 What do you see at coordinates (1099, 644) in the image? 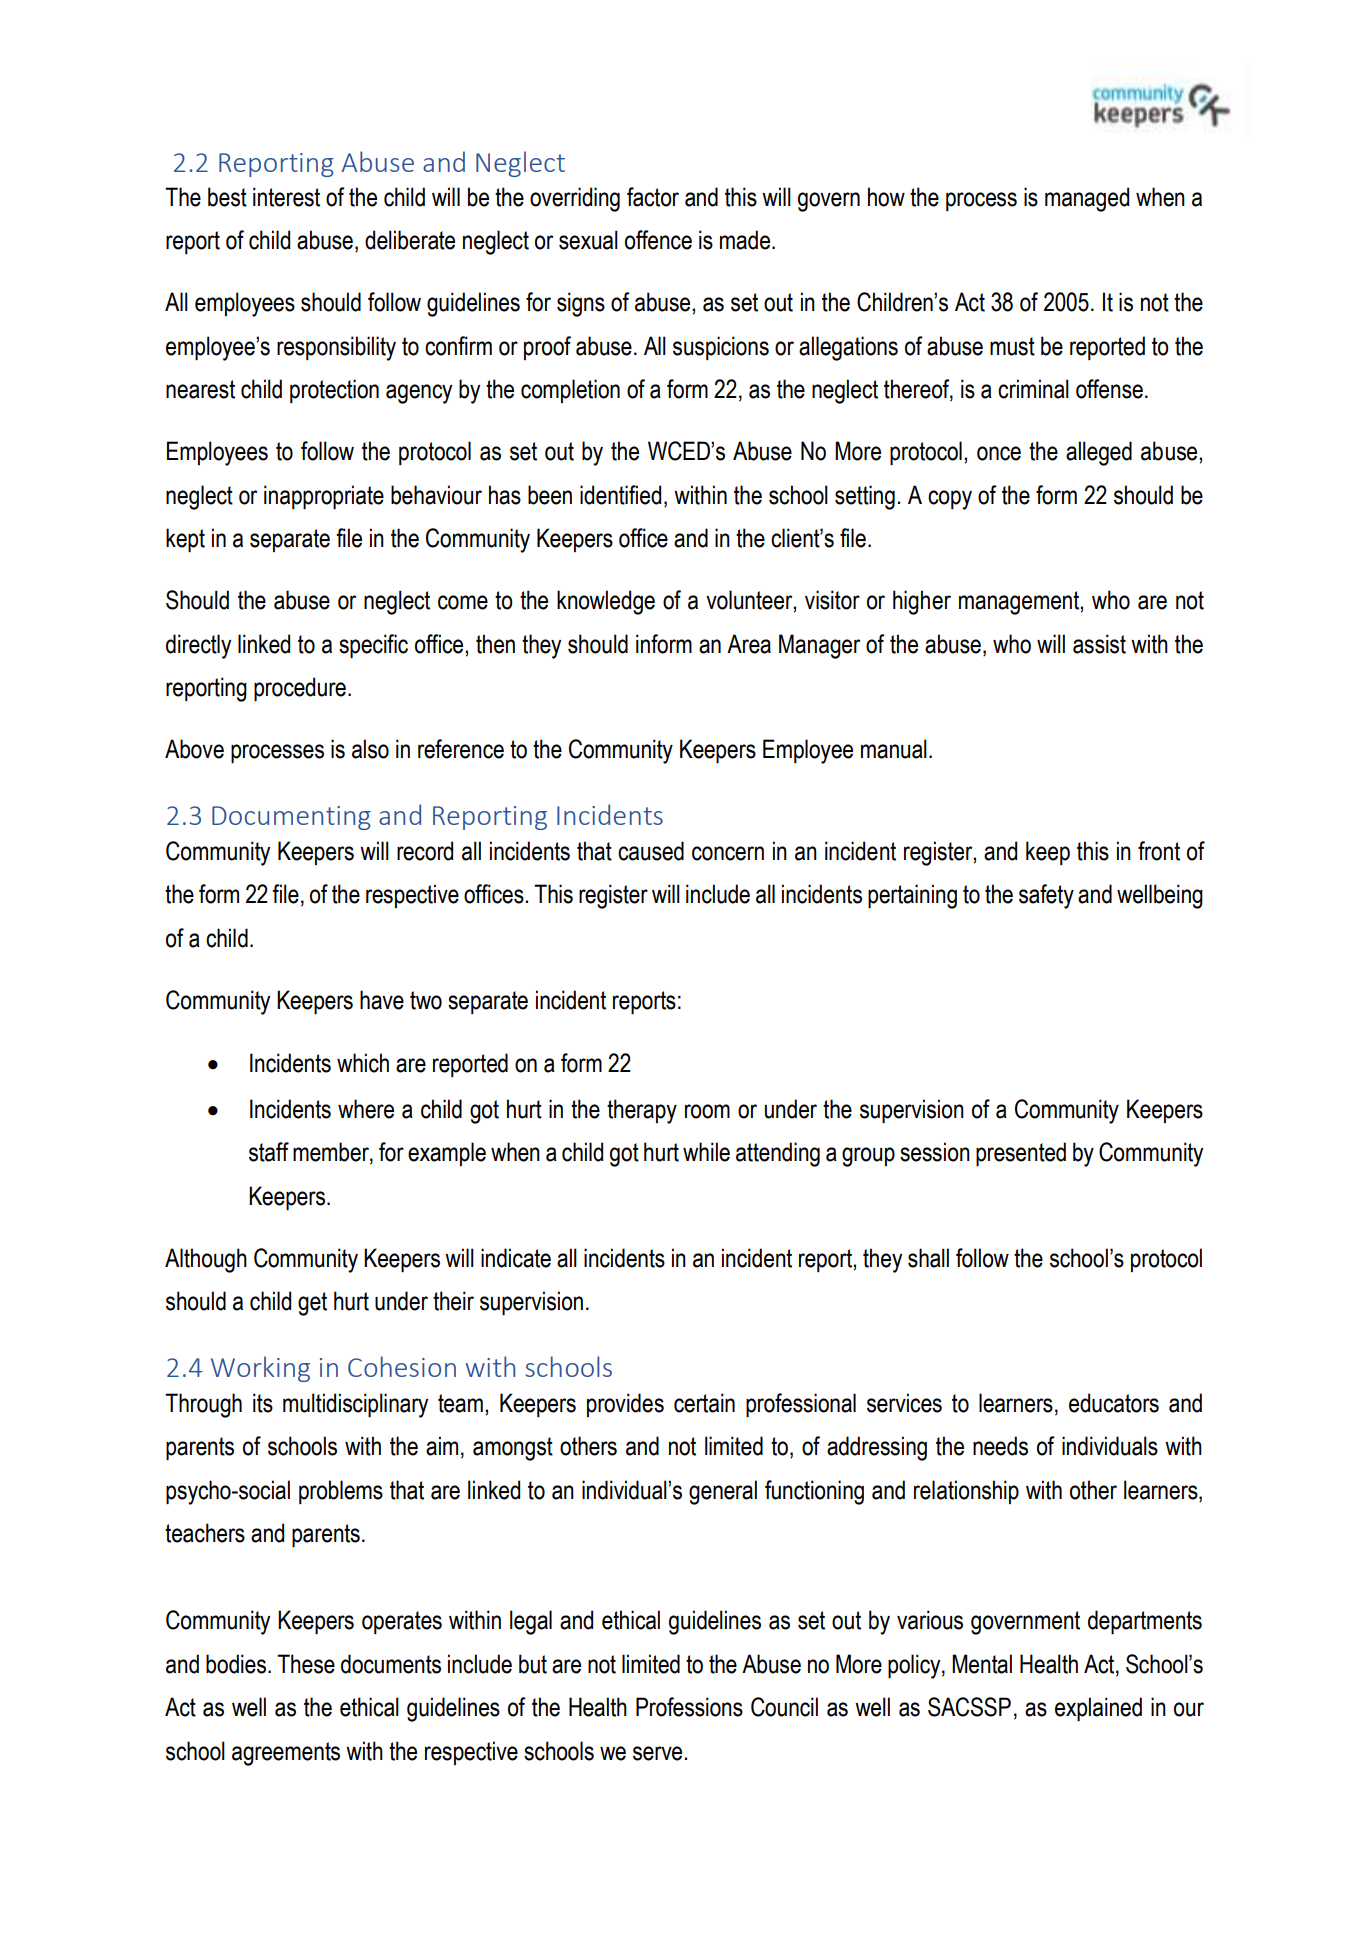
I see `assist` at bounding box center [1099, 644].
